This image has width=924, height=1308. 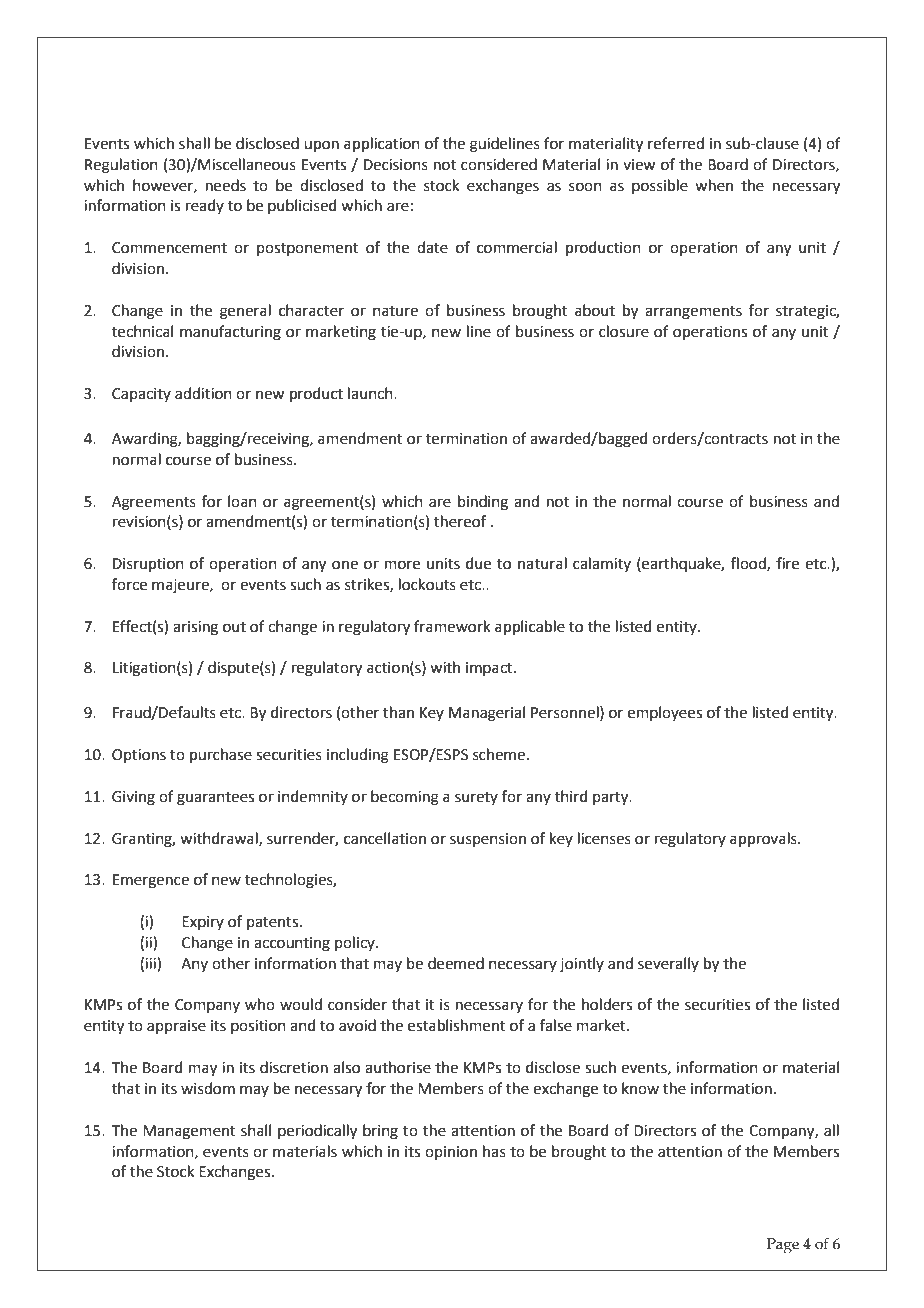 What do you see at coordinates (457, 1025) in the image?
I see `establishment` at bounding box center [457, 1025].
